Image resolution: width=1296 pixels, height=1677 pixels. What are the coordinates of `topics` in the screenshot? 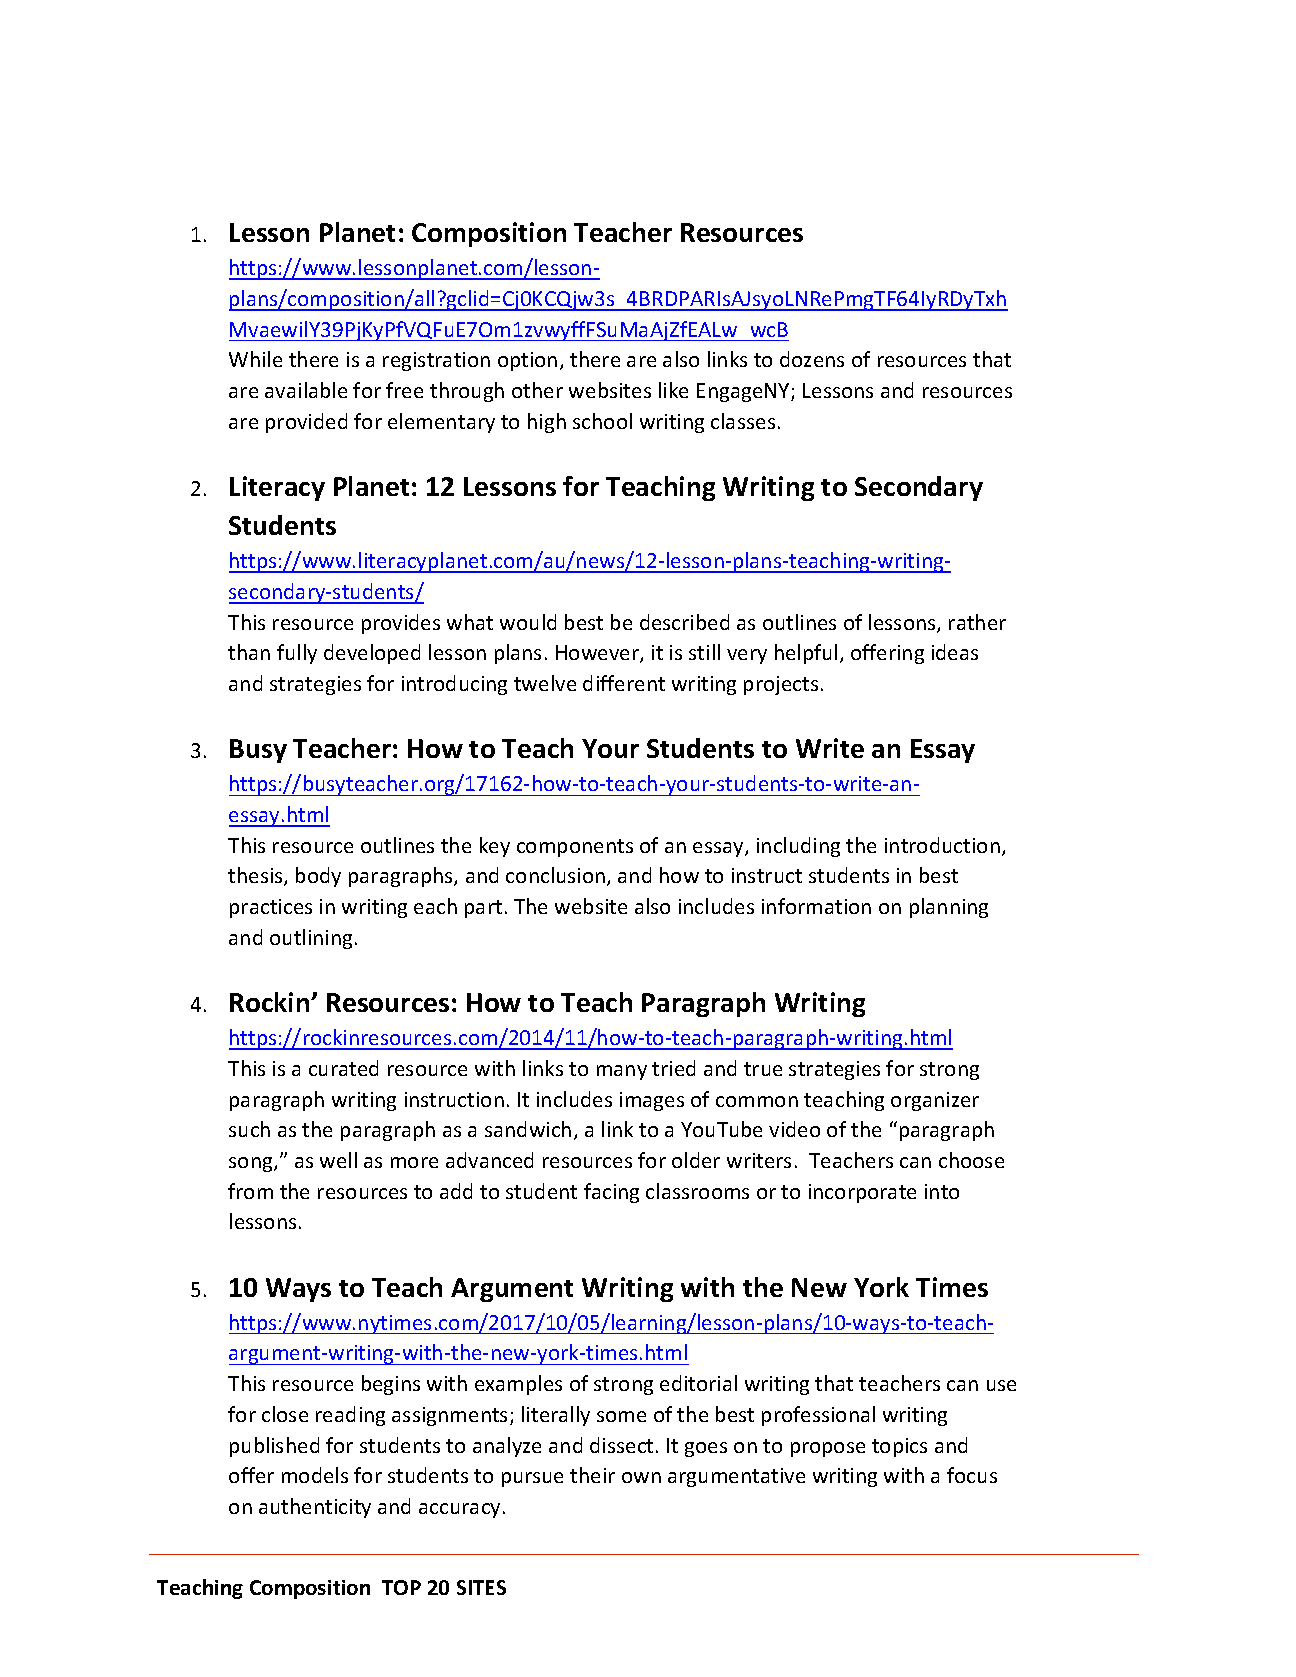 It's located at (899, 1447).
